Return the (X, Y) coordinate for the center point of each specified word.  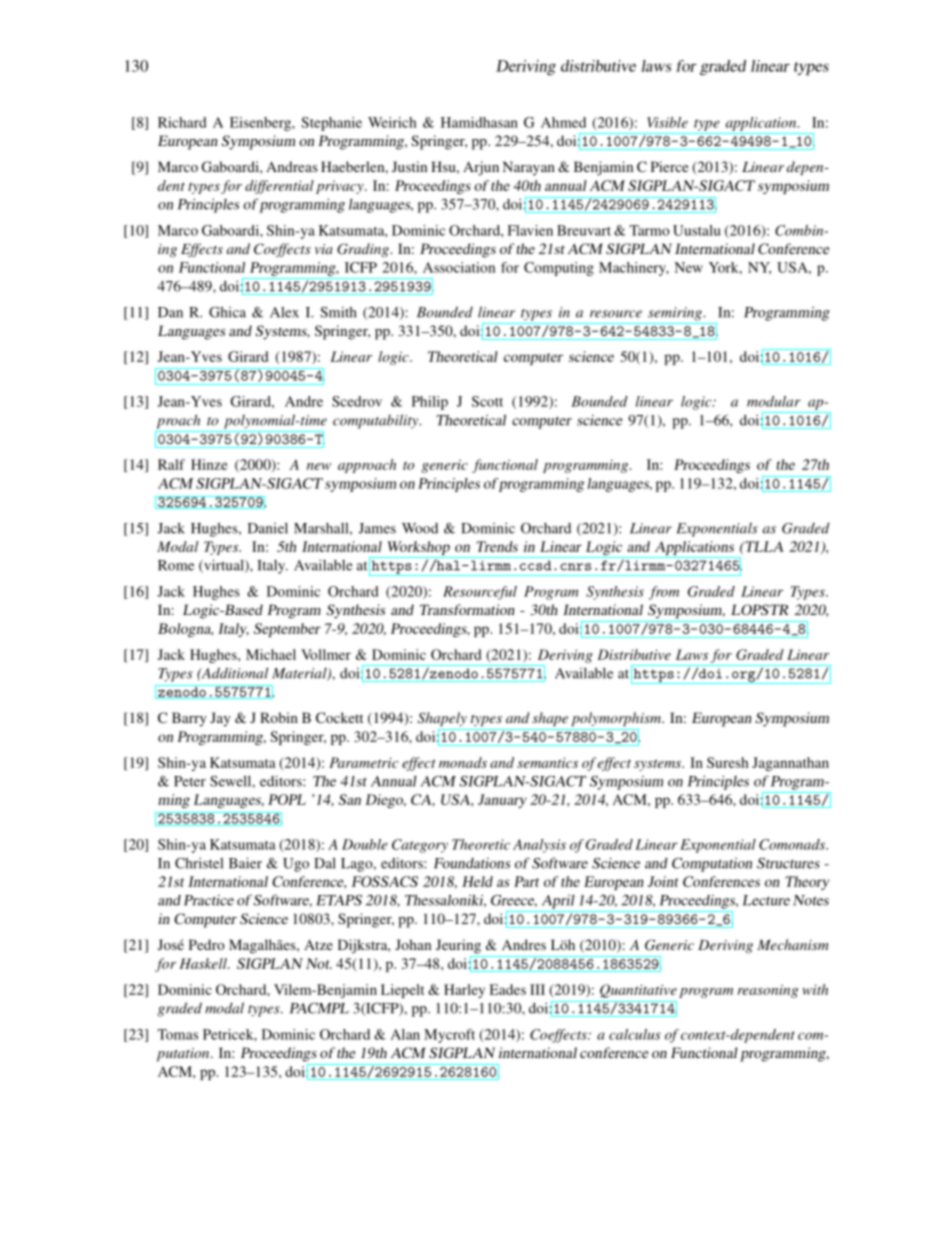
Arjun (481, 168)
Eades (508, 989)
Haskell (204, 963)
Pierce (669, 166)
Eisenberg (261, 124)
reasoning (768, 991)
